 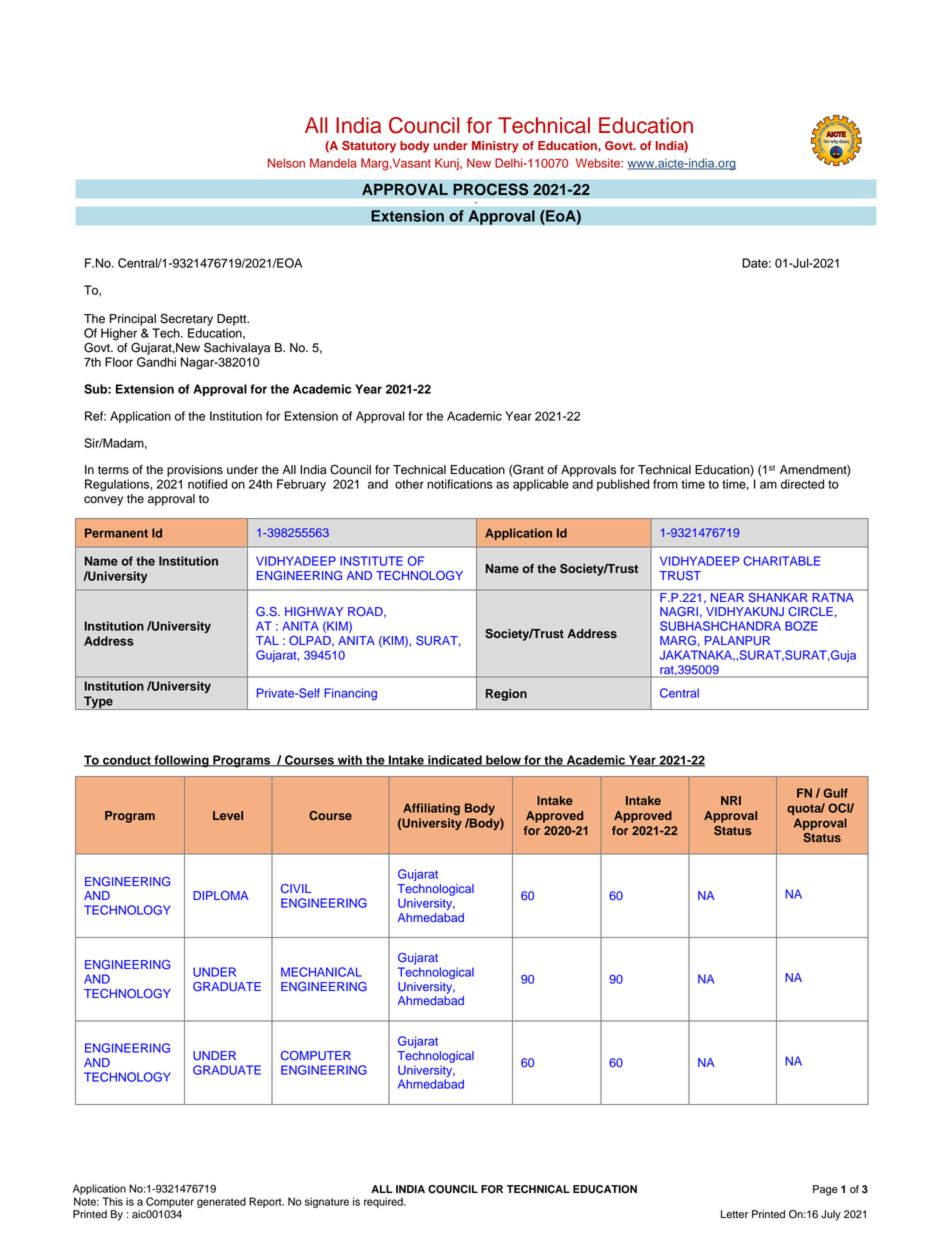 What do you see at coordinates (460, 484) in the screenshot?
I see `notifications` at bounding box center [460, 484].
